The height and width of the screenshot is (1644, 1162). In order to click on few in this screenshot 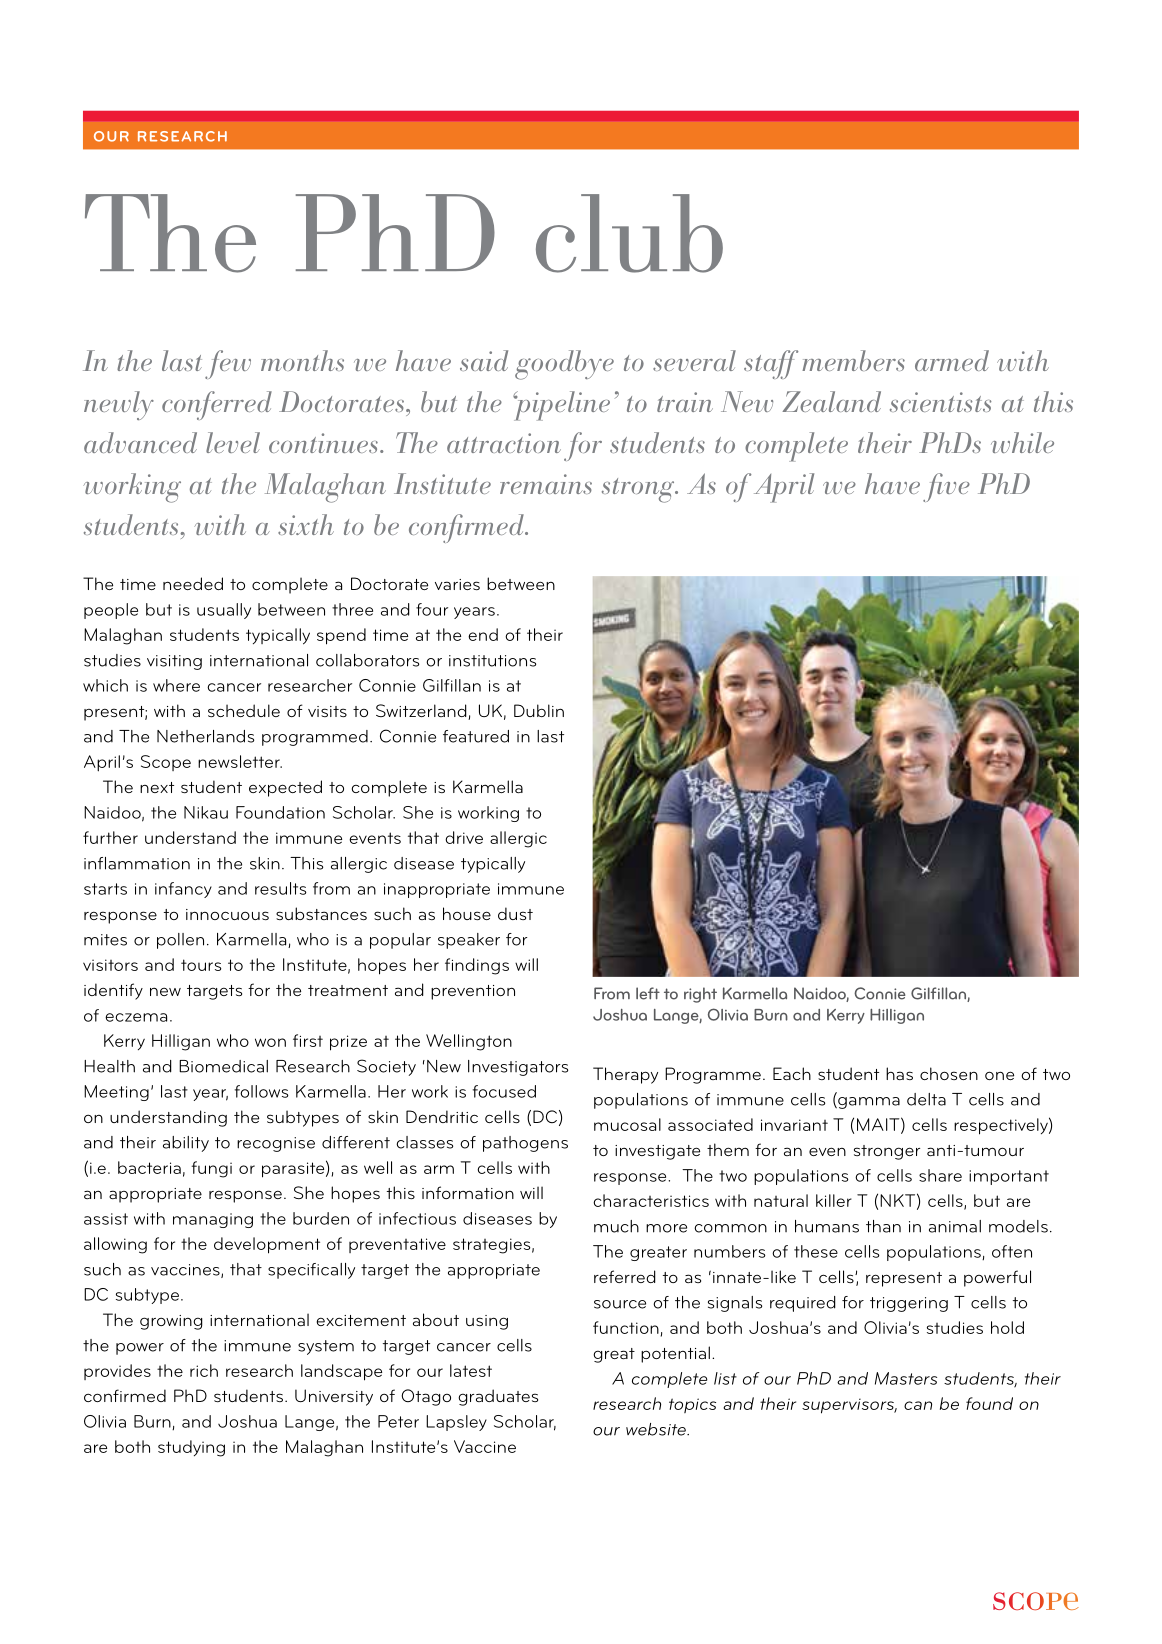, I will do `click(228, 364)`.
